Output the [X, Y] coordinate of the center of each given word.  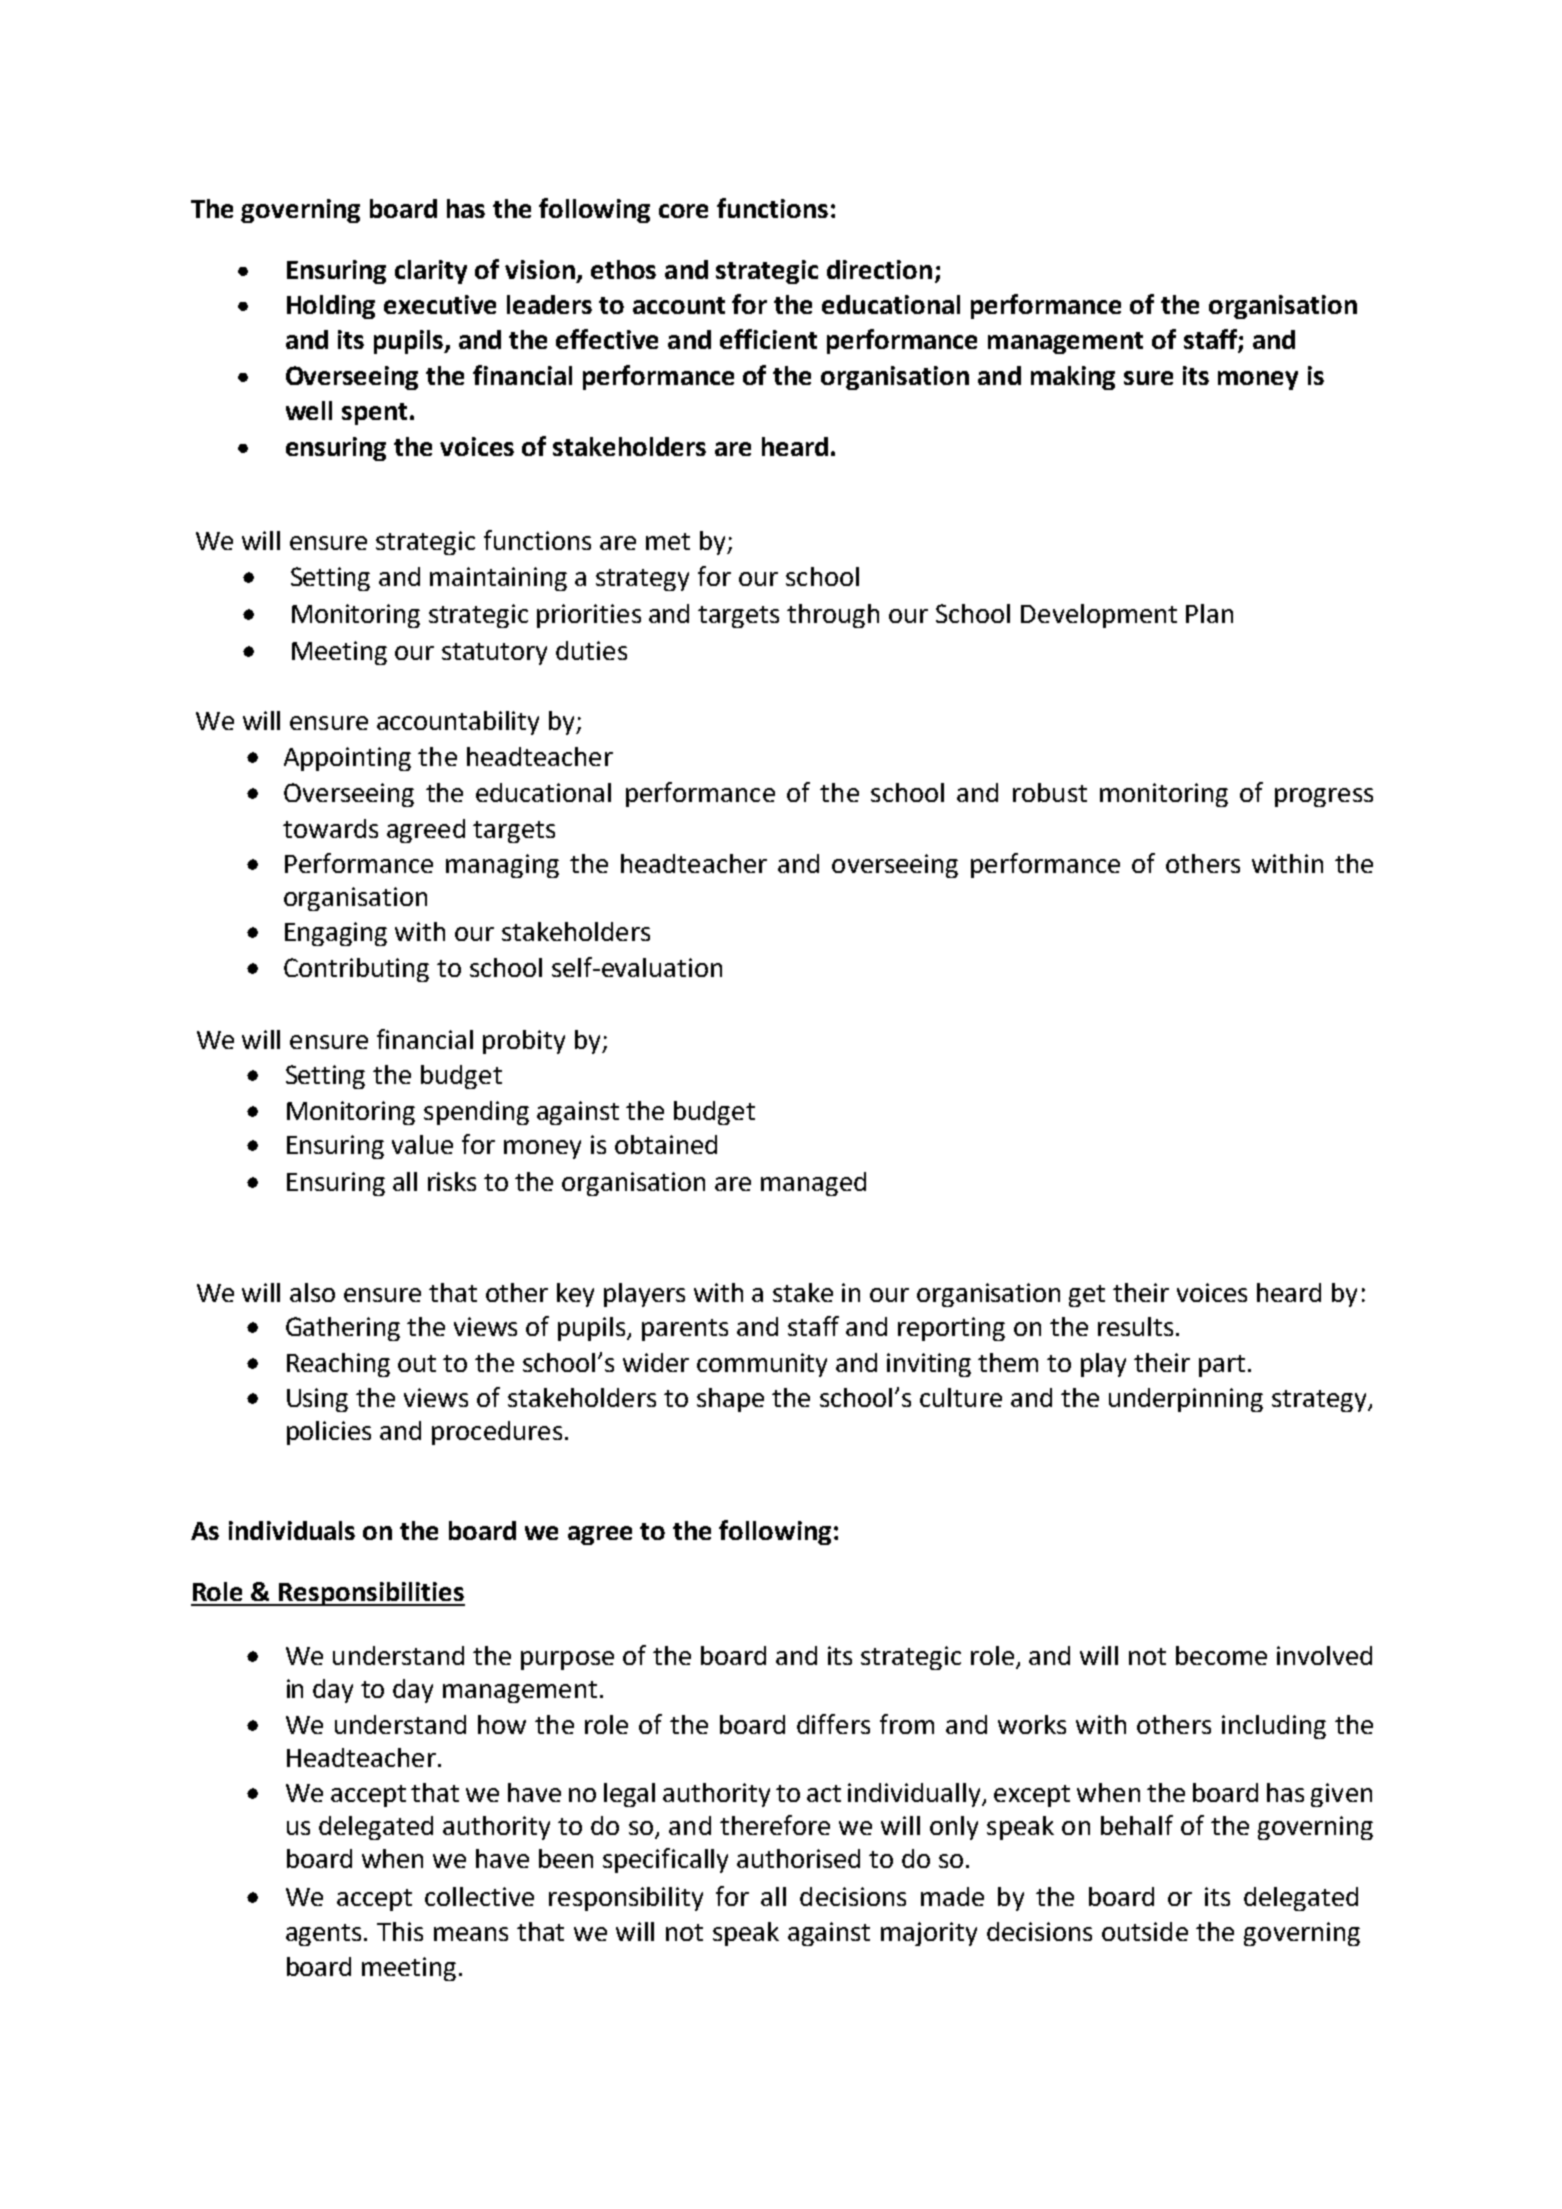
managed [813, 1184]
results [1135, 1326]
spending [476, 1113]
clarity [431, 272]
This [400, 1931]
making [1073, 378]
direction [879, 269]
